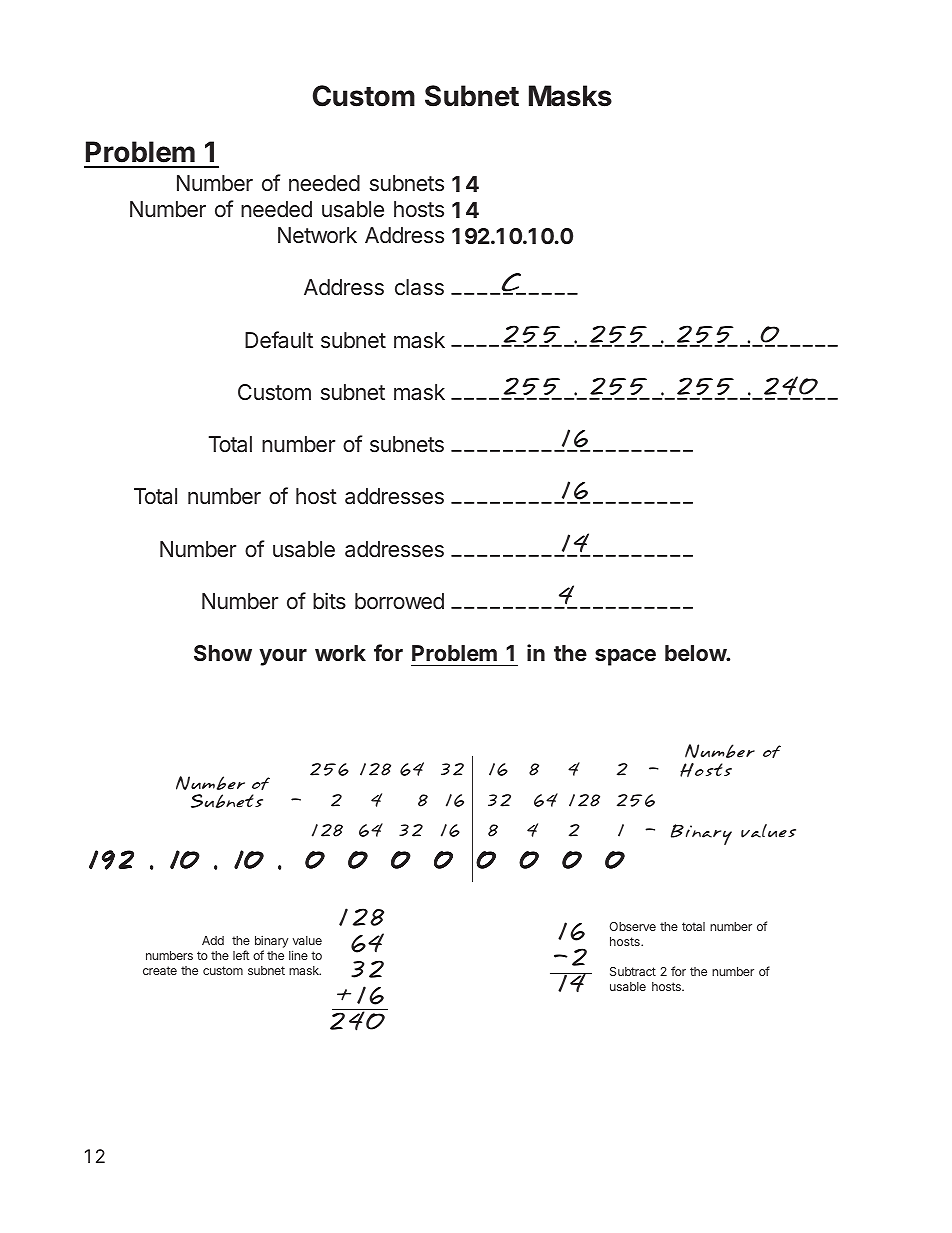 This screenshot has width=952, height=1233. Describe the element at coordinates (283, 657) in the screenshot. I see `your` at that location.
